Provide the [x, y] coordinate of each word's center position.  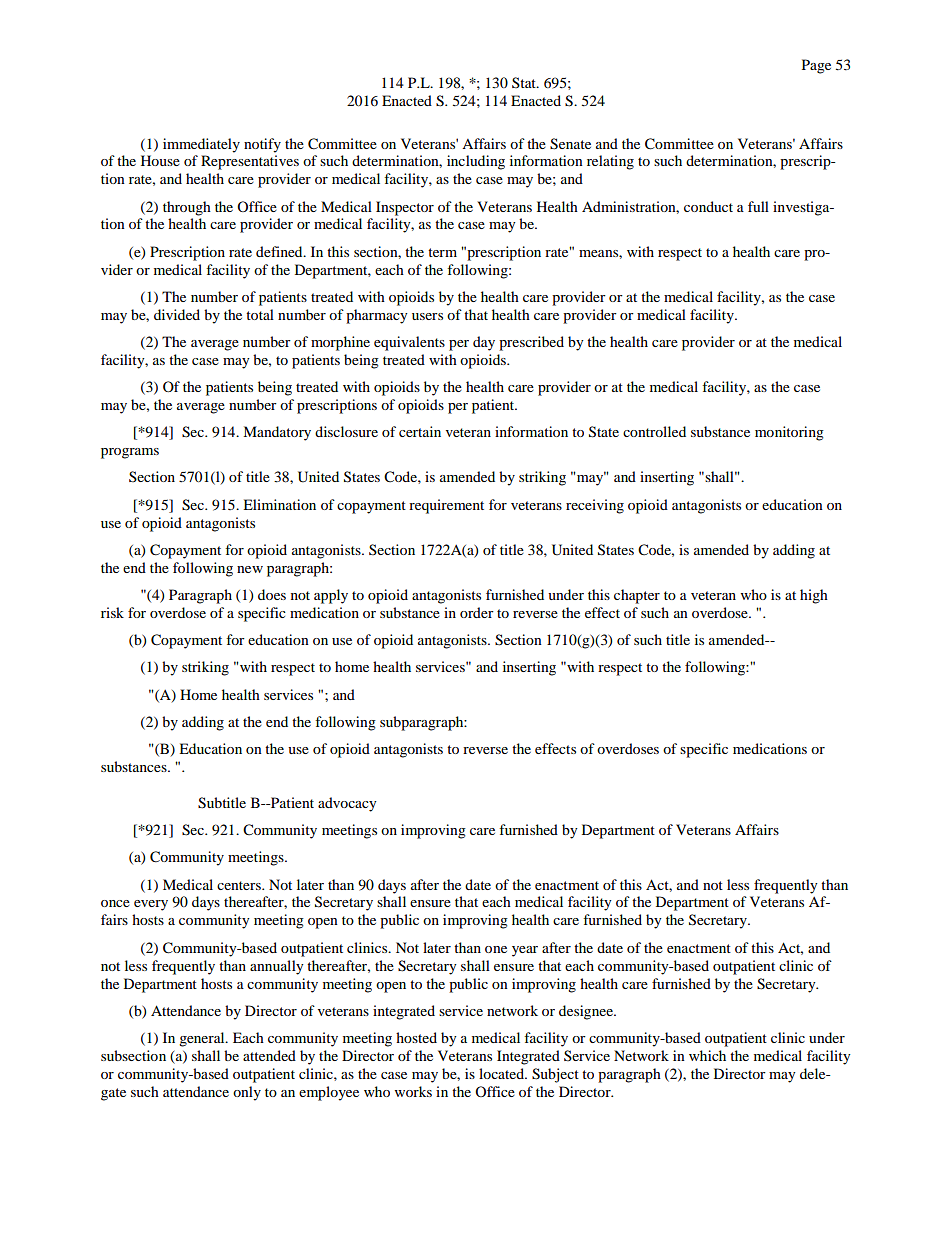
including [476, 162]
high [814, 596]
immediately [201, 145]
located [502, 1073]
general [203, 1039]
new [250, 569]
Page [816, 66]
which [707, 1055]
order [477, 612]
